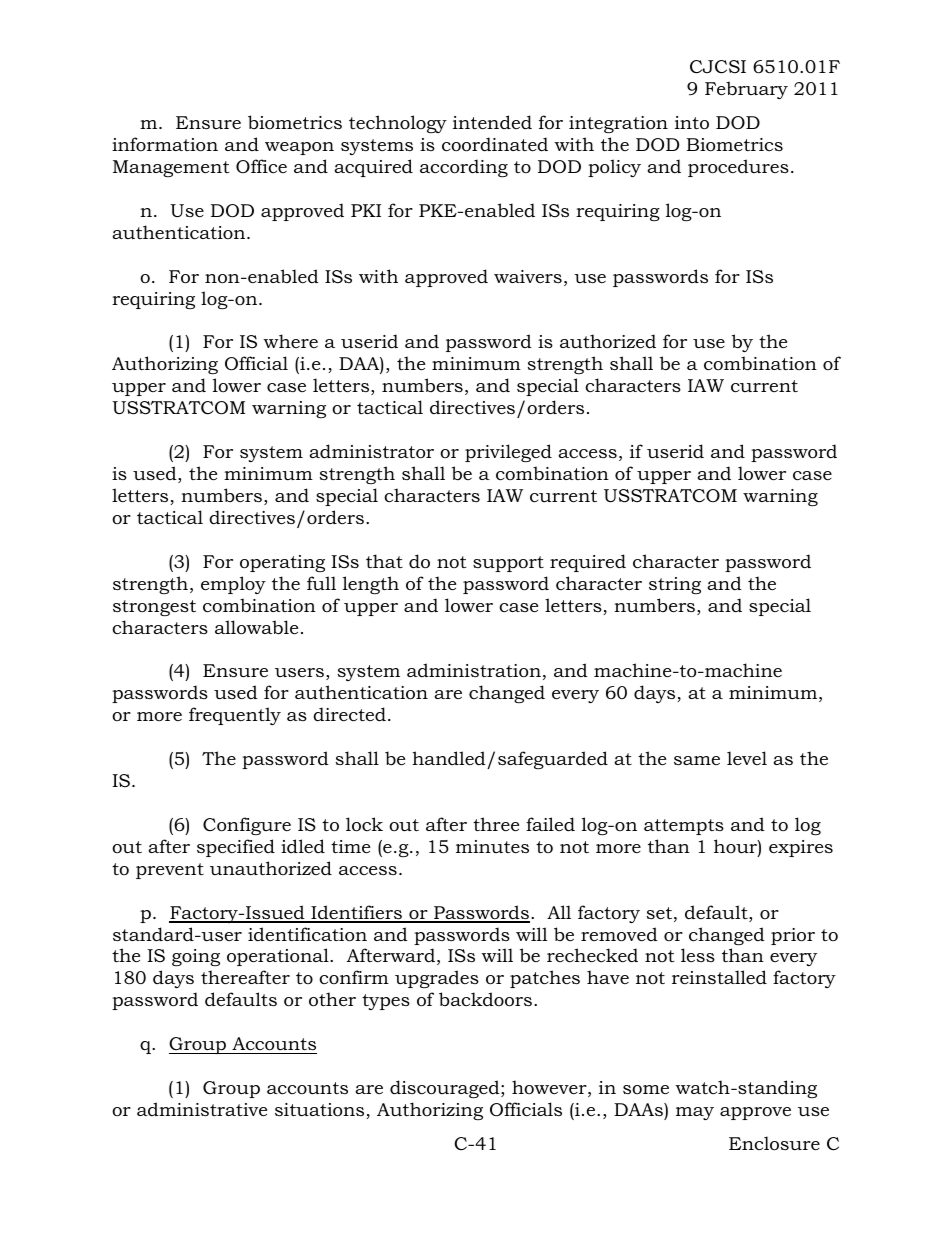 This document has width=952, height=1233. I want to click on string, so click(675, 585).
